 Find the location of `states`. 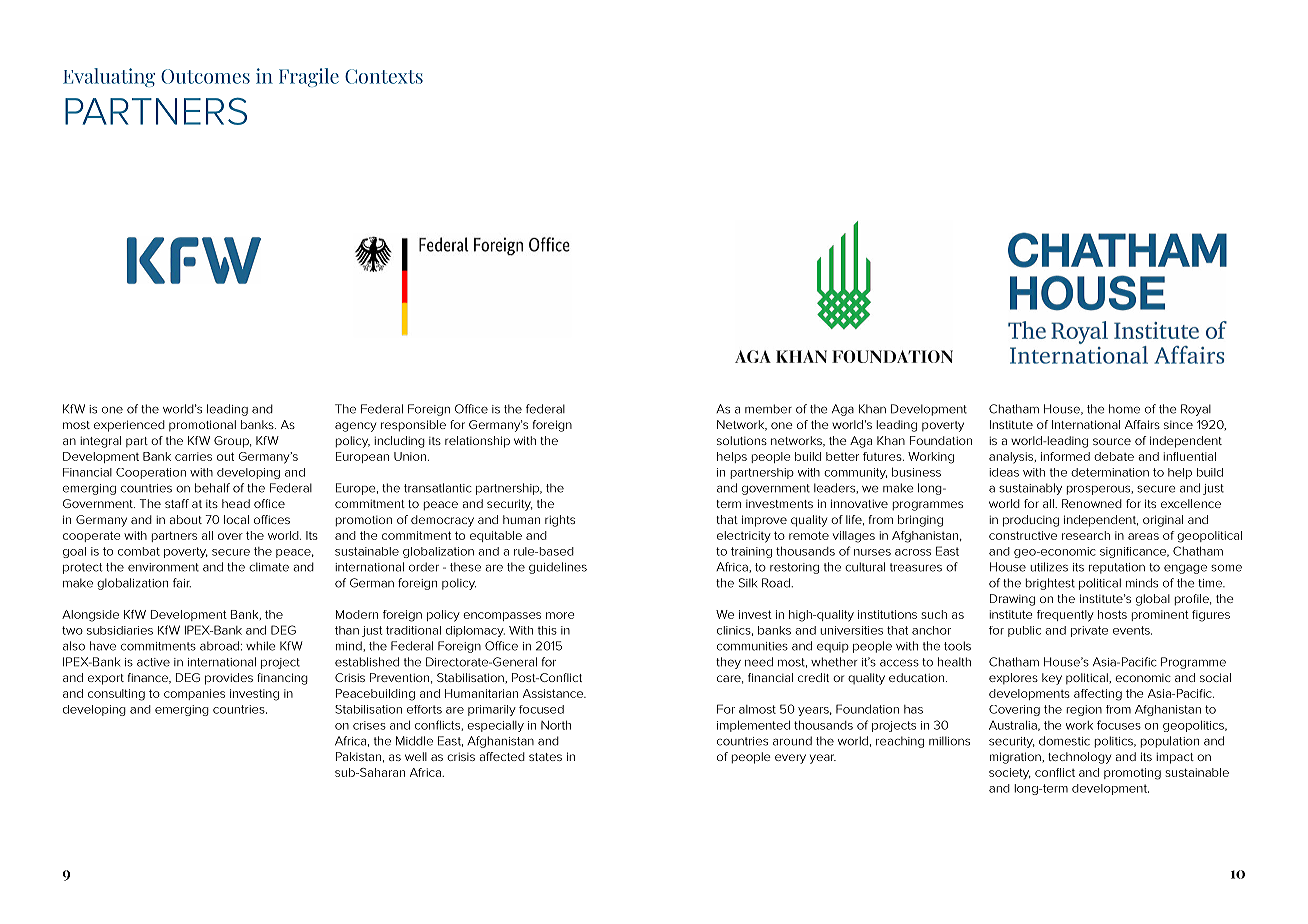

states is located at coordinates (545, 757).
